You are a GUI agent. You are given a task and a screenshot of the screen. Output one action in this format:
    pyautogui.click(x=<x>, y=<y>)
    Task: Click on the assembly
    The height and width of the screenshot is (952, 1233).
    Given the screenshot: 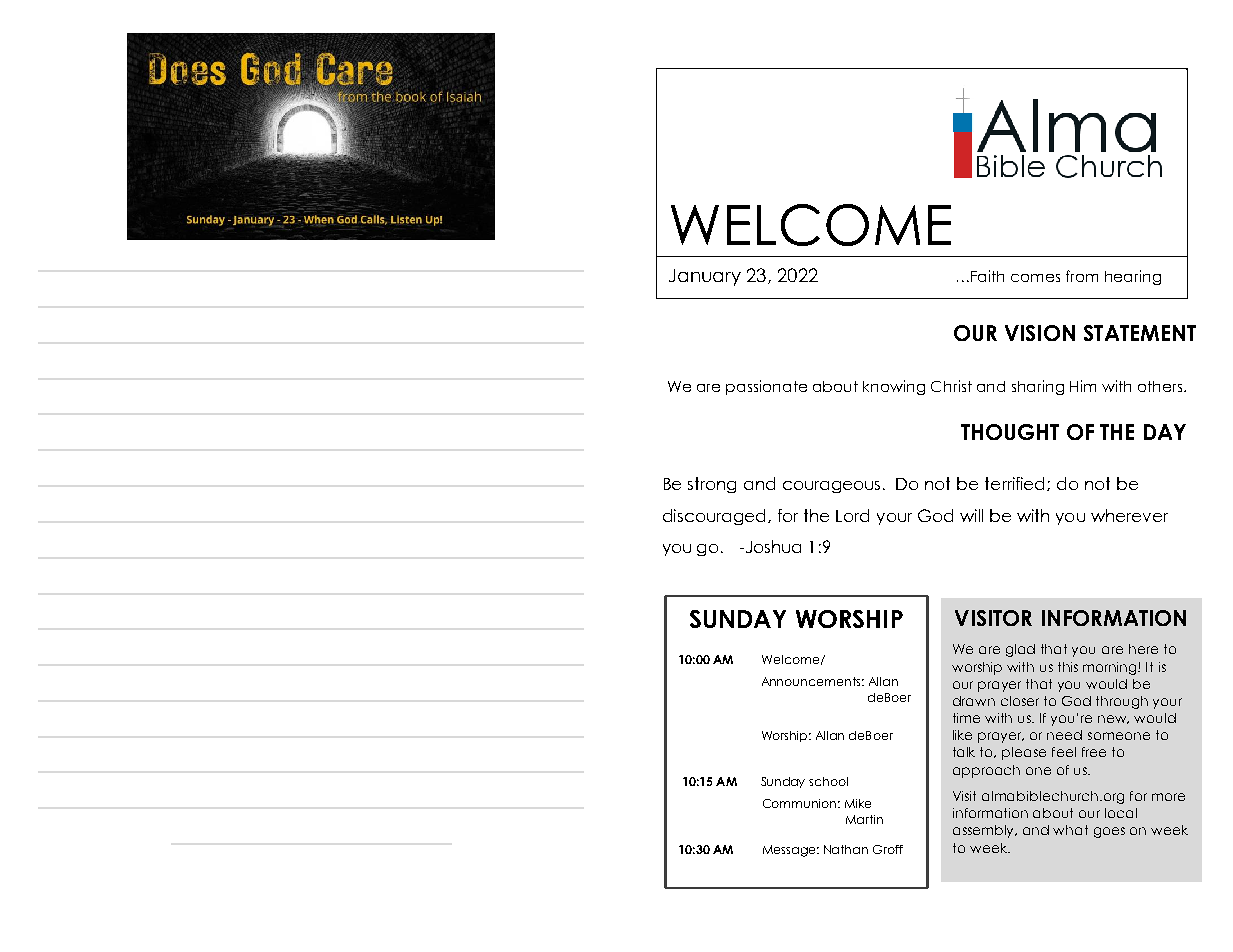 What is the action you would take?
    pyautogui.click(x=985, y=831)
